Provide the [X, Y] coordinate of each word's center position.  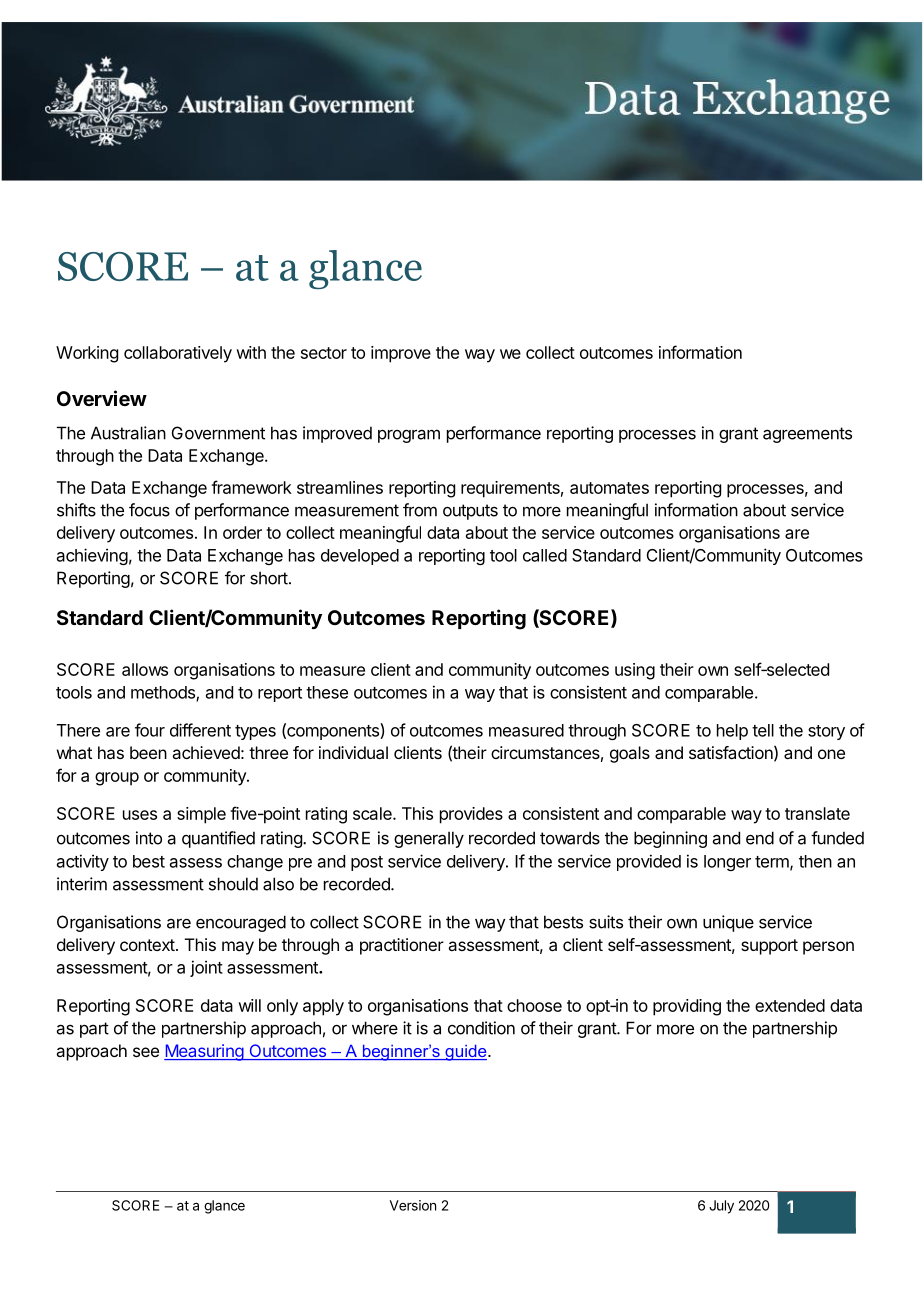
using [635, 671]
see [146, 1052]
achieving [92, 556]
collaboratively [178, 354]
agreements [807, 435]
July [721, 1207]
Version [413, 1205]
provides [471, 815]
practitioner [402, 946]
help [732, 732]
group [117, 779]
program [409, 436]
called [545, 555]
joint [206, 968]
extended [790, 1005]
